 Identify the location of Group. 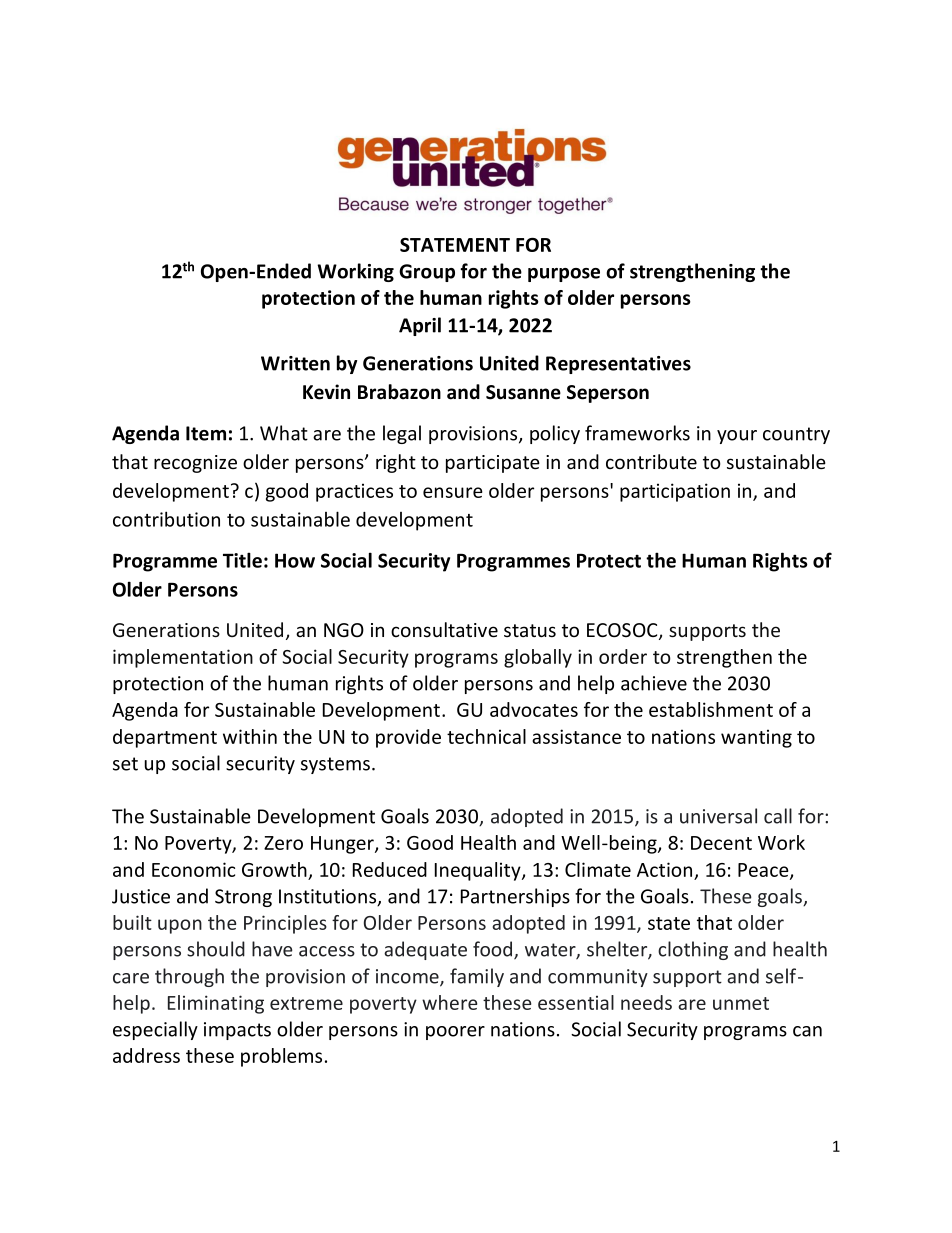
(427, 273).
